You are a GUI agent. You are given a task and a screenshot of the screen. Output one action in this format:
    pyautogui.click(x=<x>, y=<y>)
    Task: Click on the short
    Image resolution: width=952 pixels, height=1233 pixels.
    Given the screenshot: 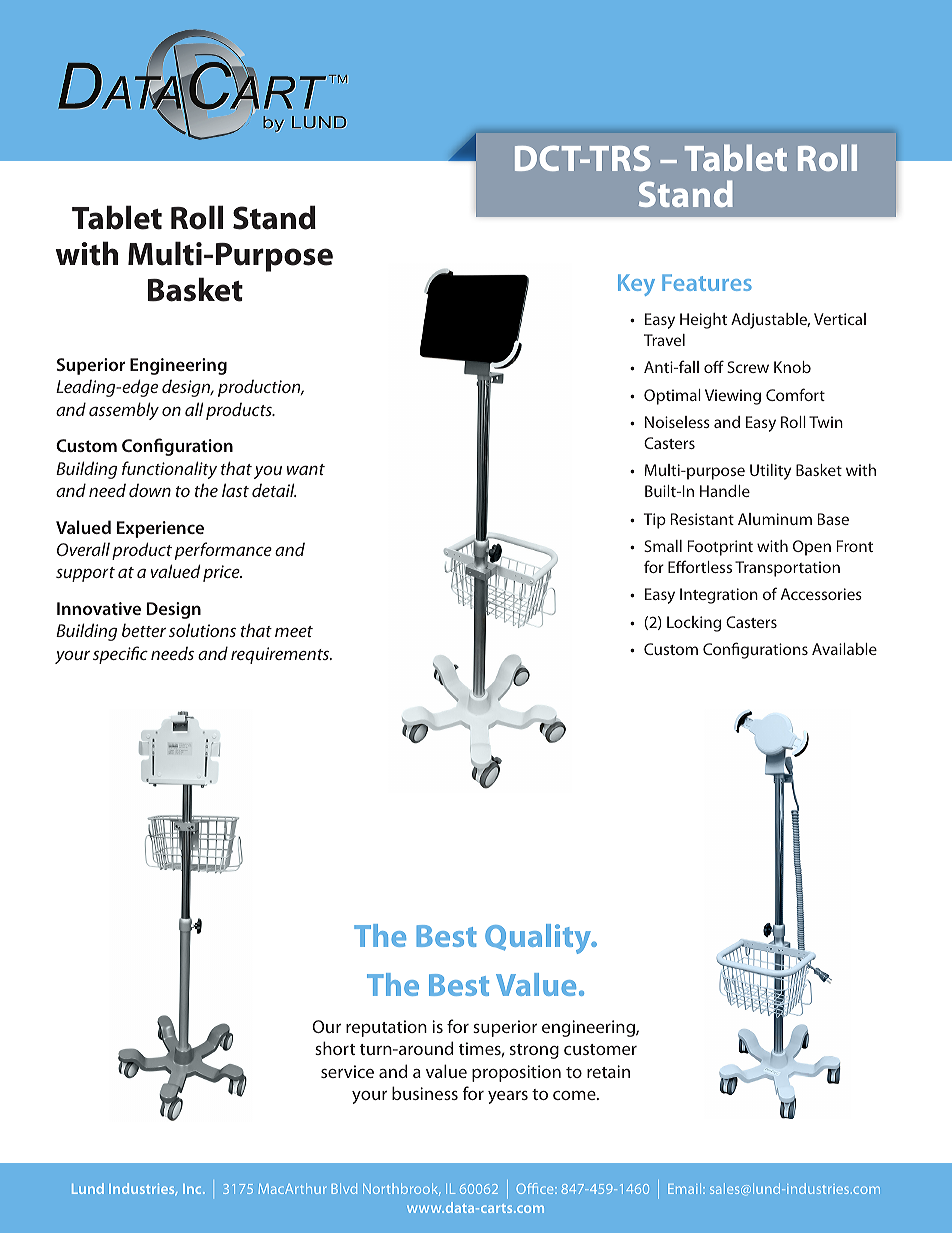 What is the action you would take?
    pyautogui.click(x=335, y=1048)
